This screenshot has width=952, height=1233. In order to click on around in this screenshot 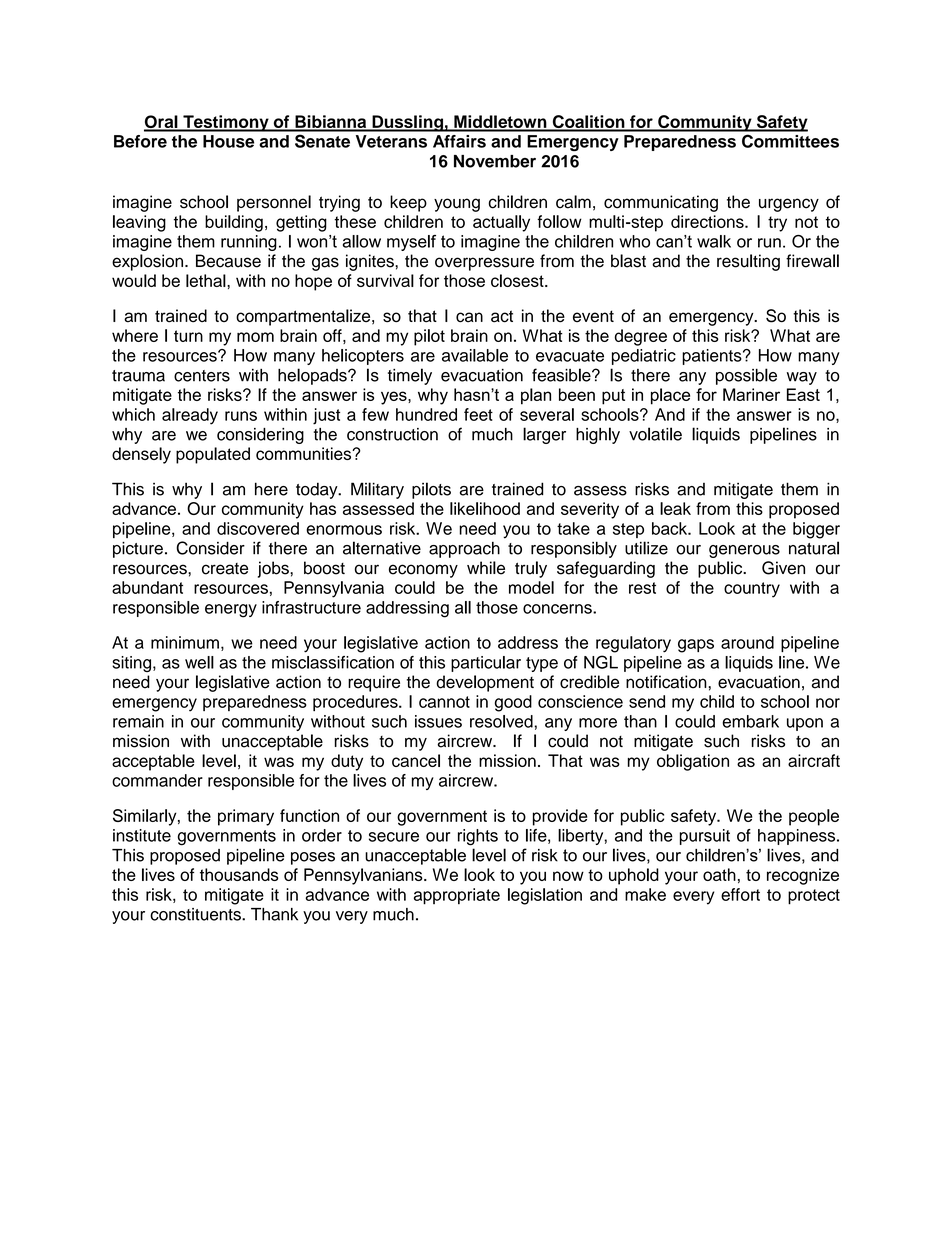, I will do `click(747, 642)`.
